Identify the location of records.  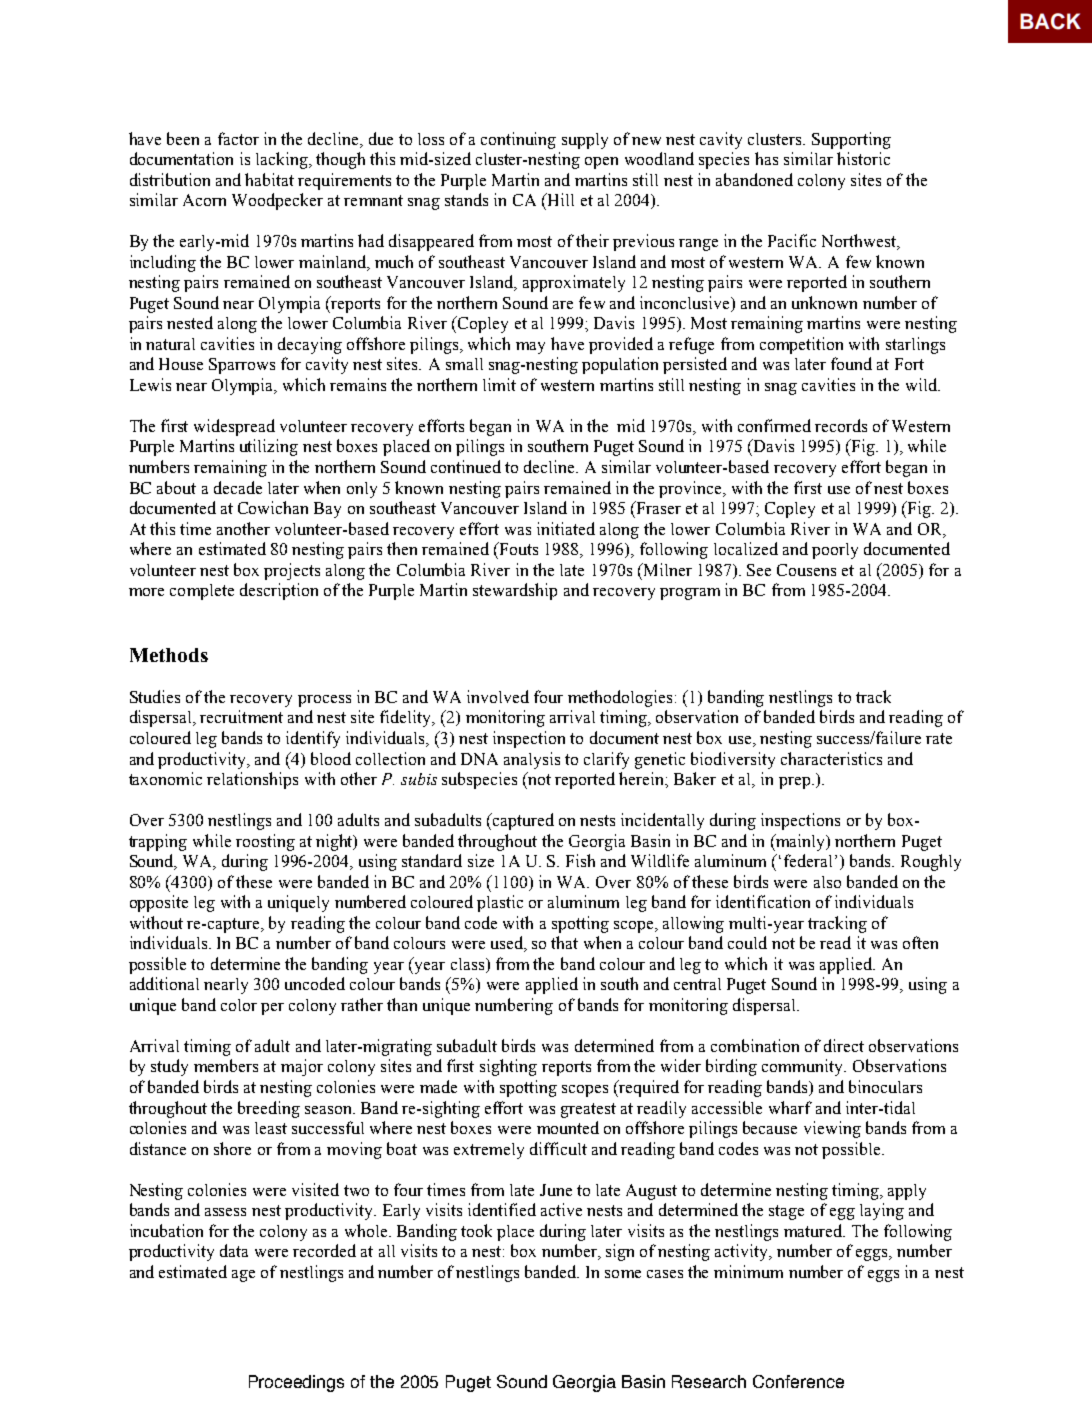
(841, 425).
